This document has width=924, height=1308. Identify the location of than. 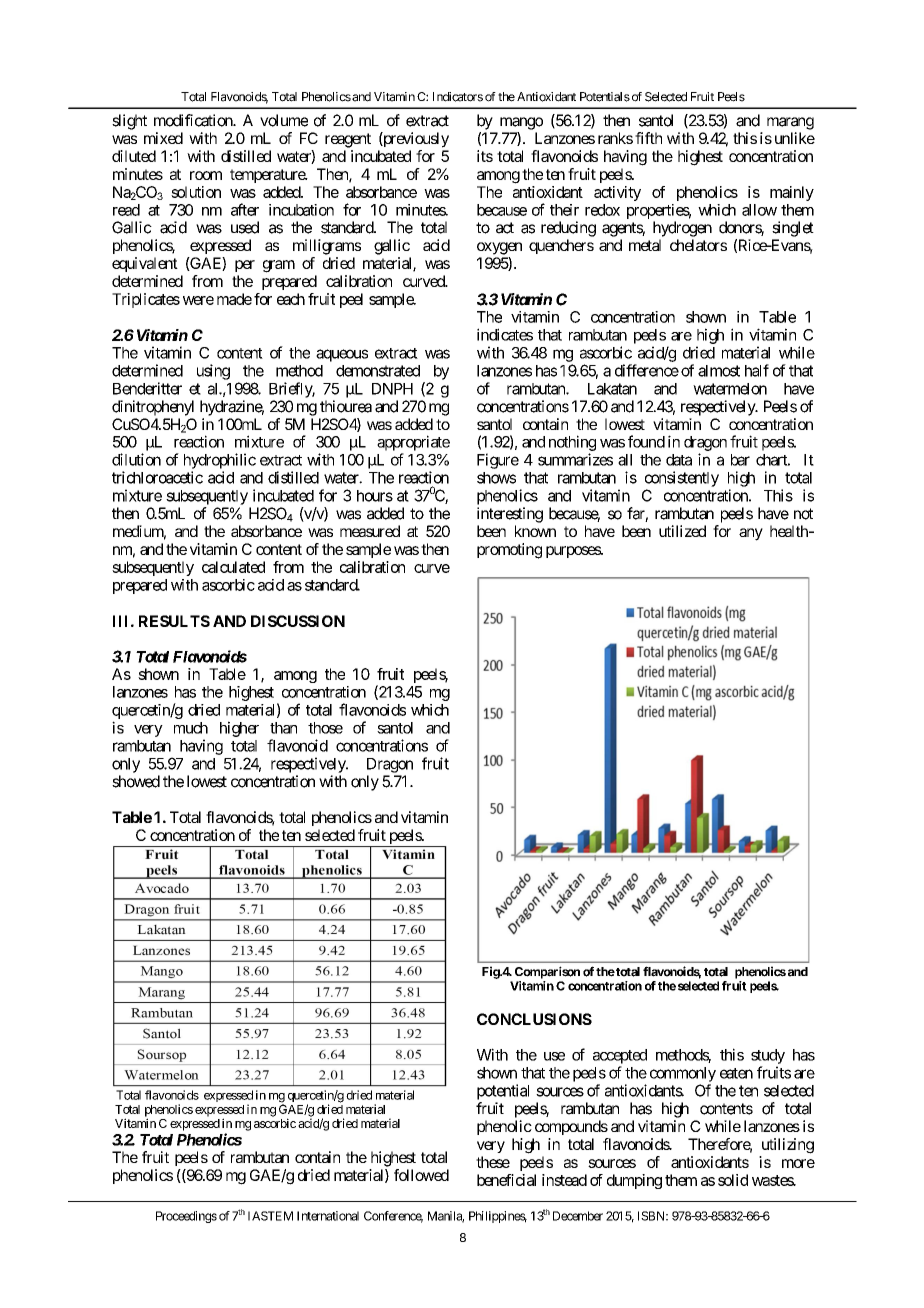
(283, 728).
